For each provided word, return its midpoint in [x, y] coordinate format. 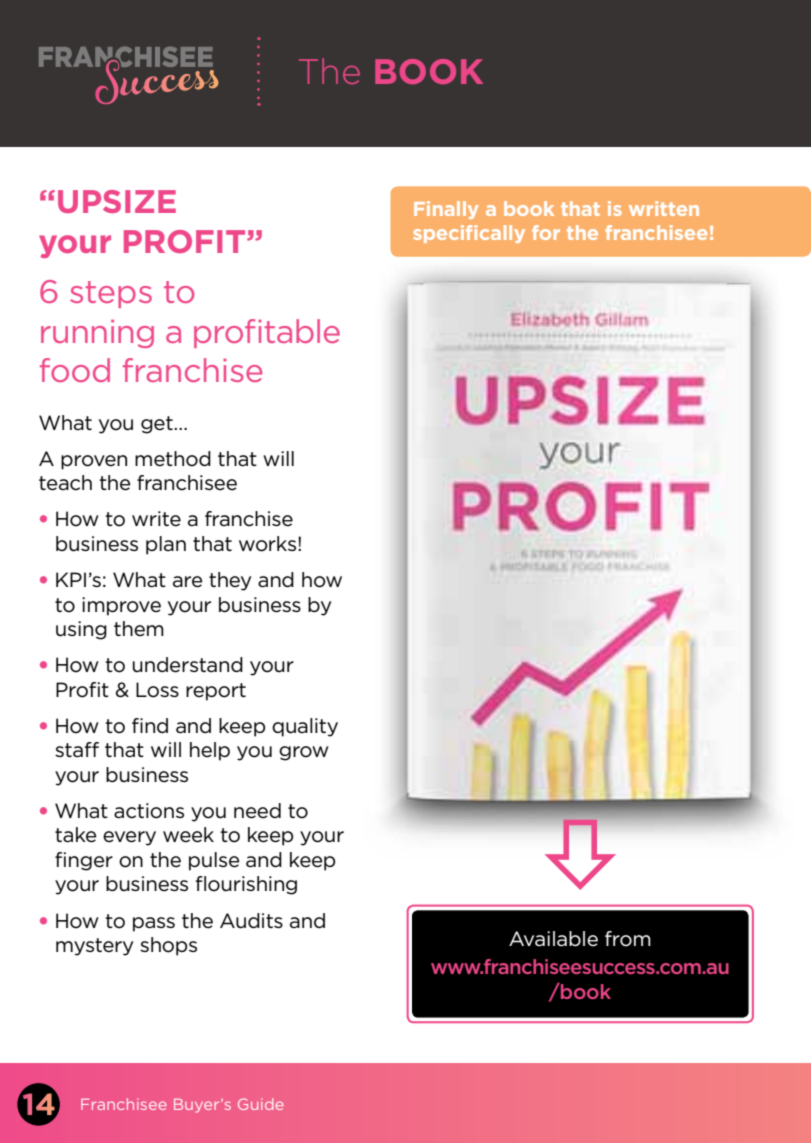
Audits [251, 921]
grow [304, 753]
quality [305, 727]
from [628, 939]
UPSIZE [117, 201]
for [546, 232]
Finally [446, 210]
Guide [261, 1104]
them [139, 629]
